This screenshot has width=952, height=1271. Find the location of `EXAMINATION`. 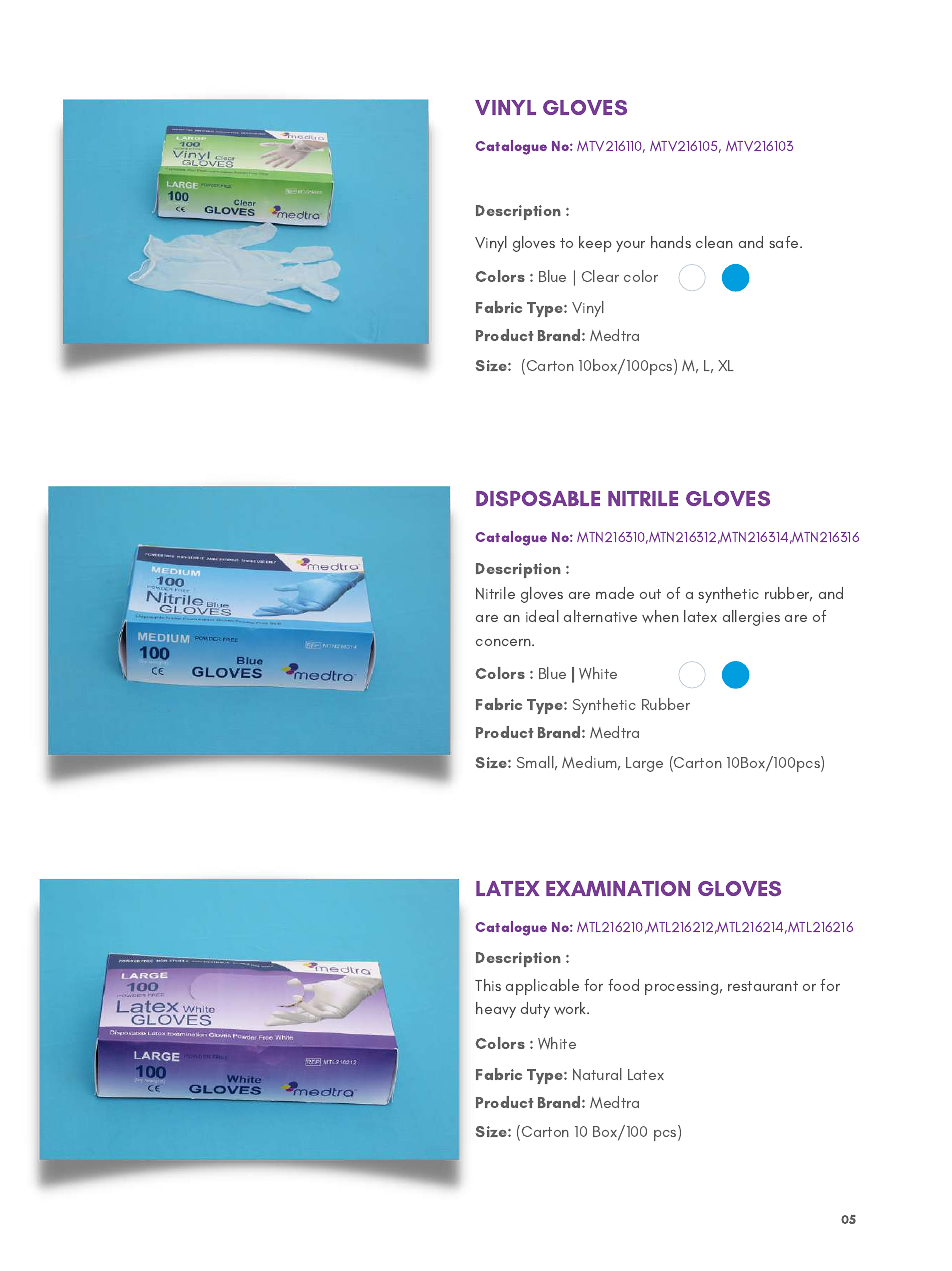

EXAMINATION is located at coordinates (618, 888).
